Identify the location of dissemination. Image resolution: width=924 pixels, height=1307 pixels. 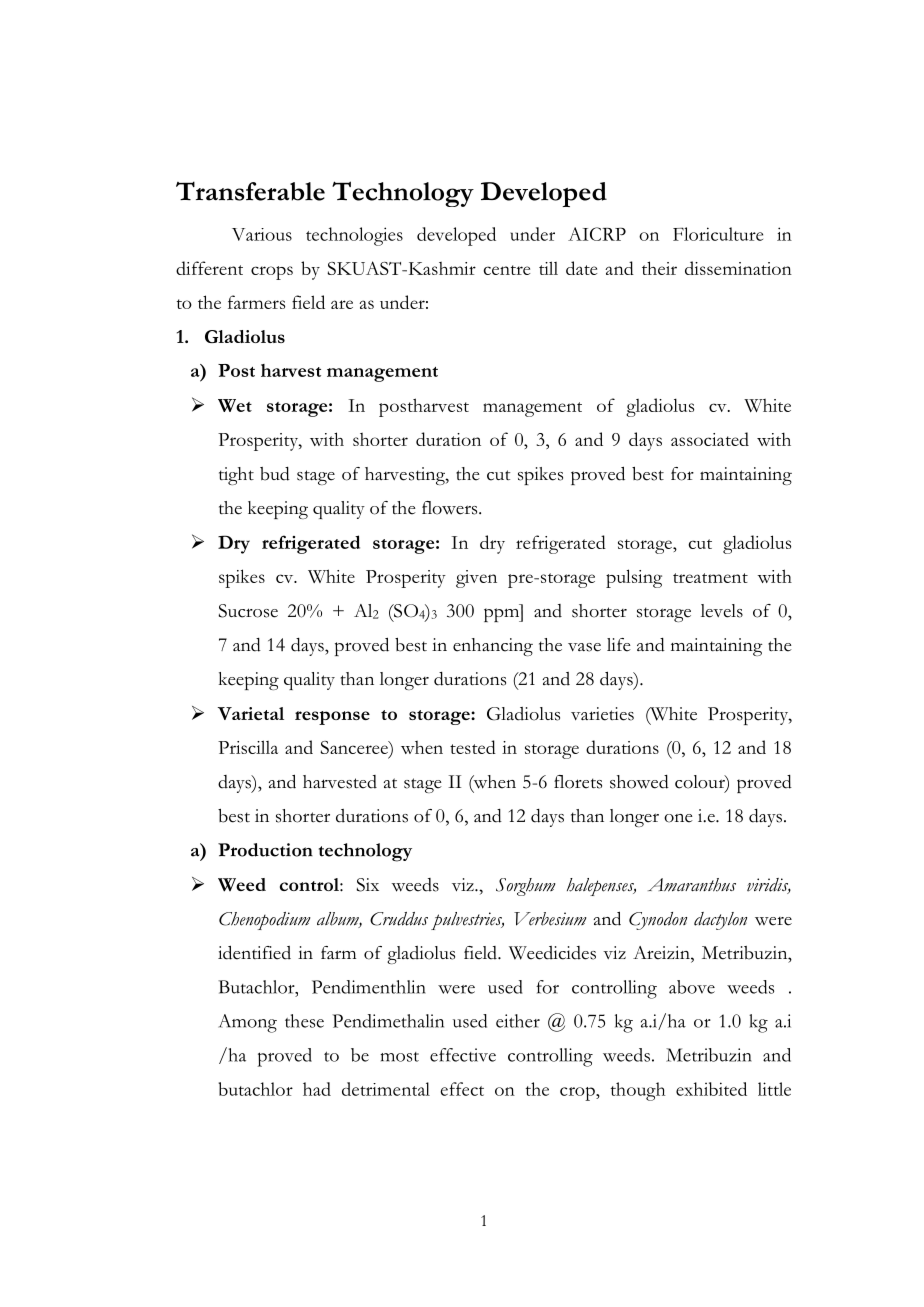
(738, 268).
